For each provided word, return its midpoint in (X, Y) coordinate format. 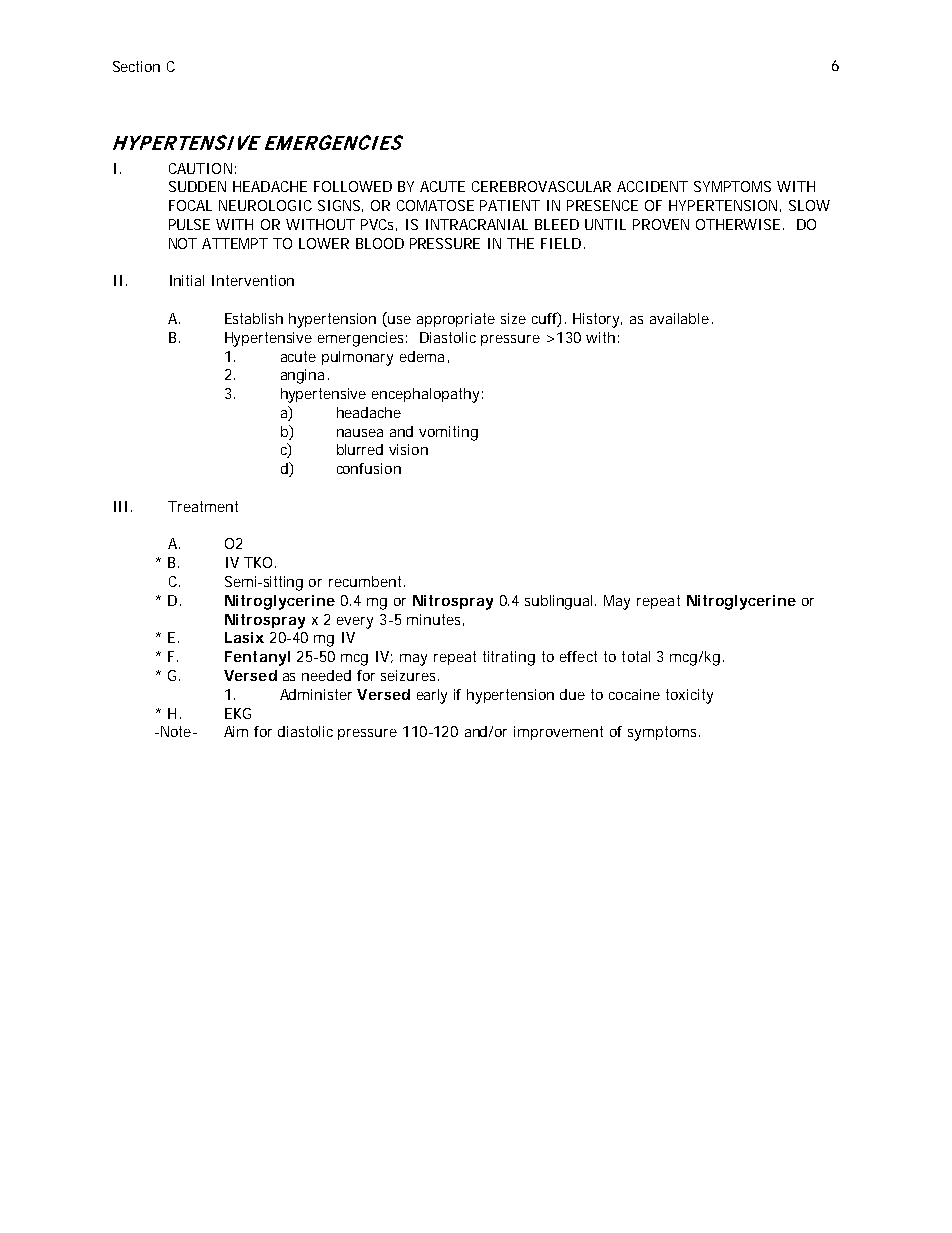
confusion (369, 468)
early (432, 696)
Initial (187, 280)
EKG (238, 713)
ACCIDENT (652, 186)
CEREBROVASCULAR (541, 186)
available (679, 318)
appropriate (456, 320)
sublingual (560, 602)
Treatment (203, 506)
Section (136, 66)
